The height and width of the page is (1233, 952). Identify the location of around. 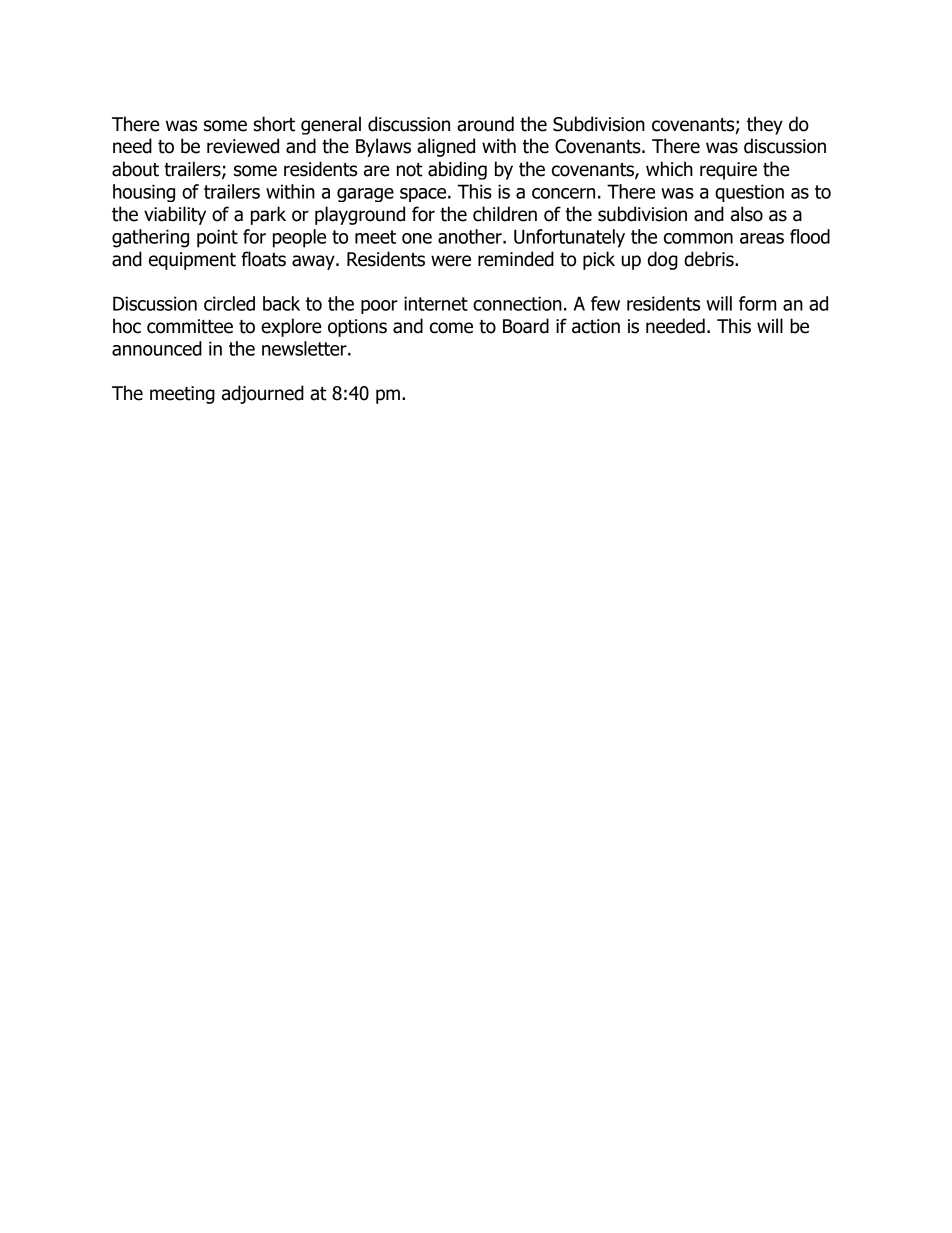
(485, 124).
